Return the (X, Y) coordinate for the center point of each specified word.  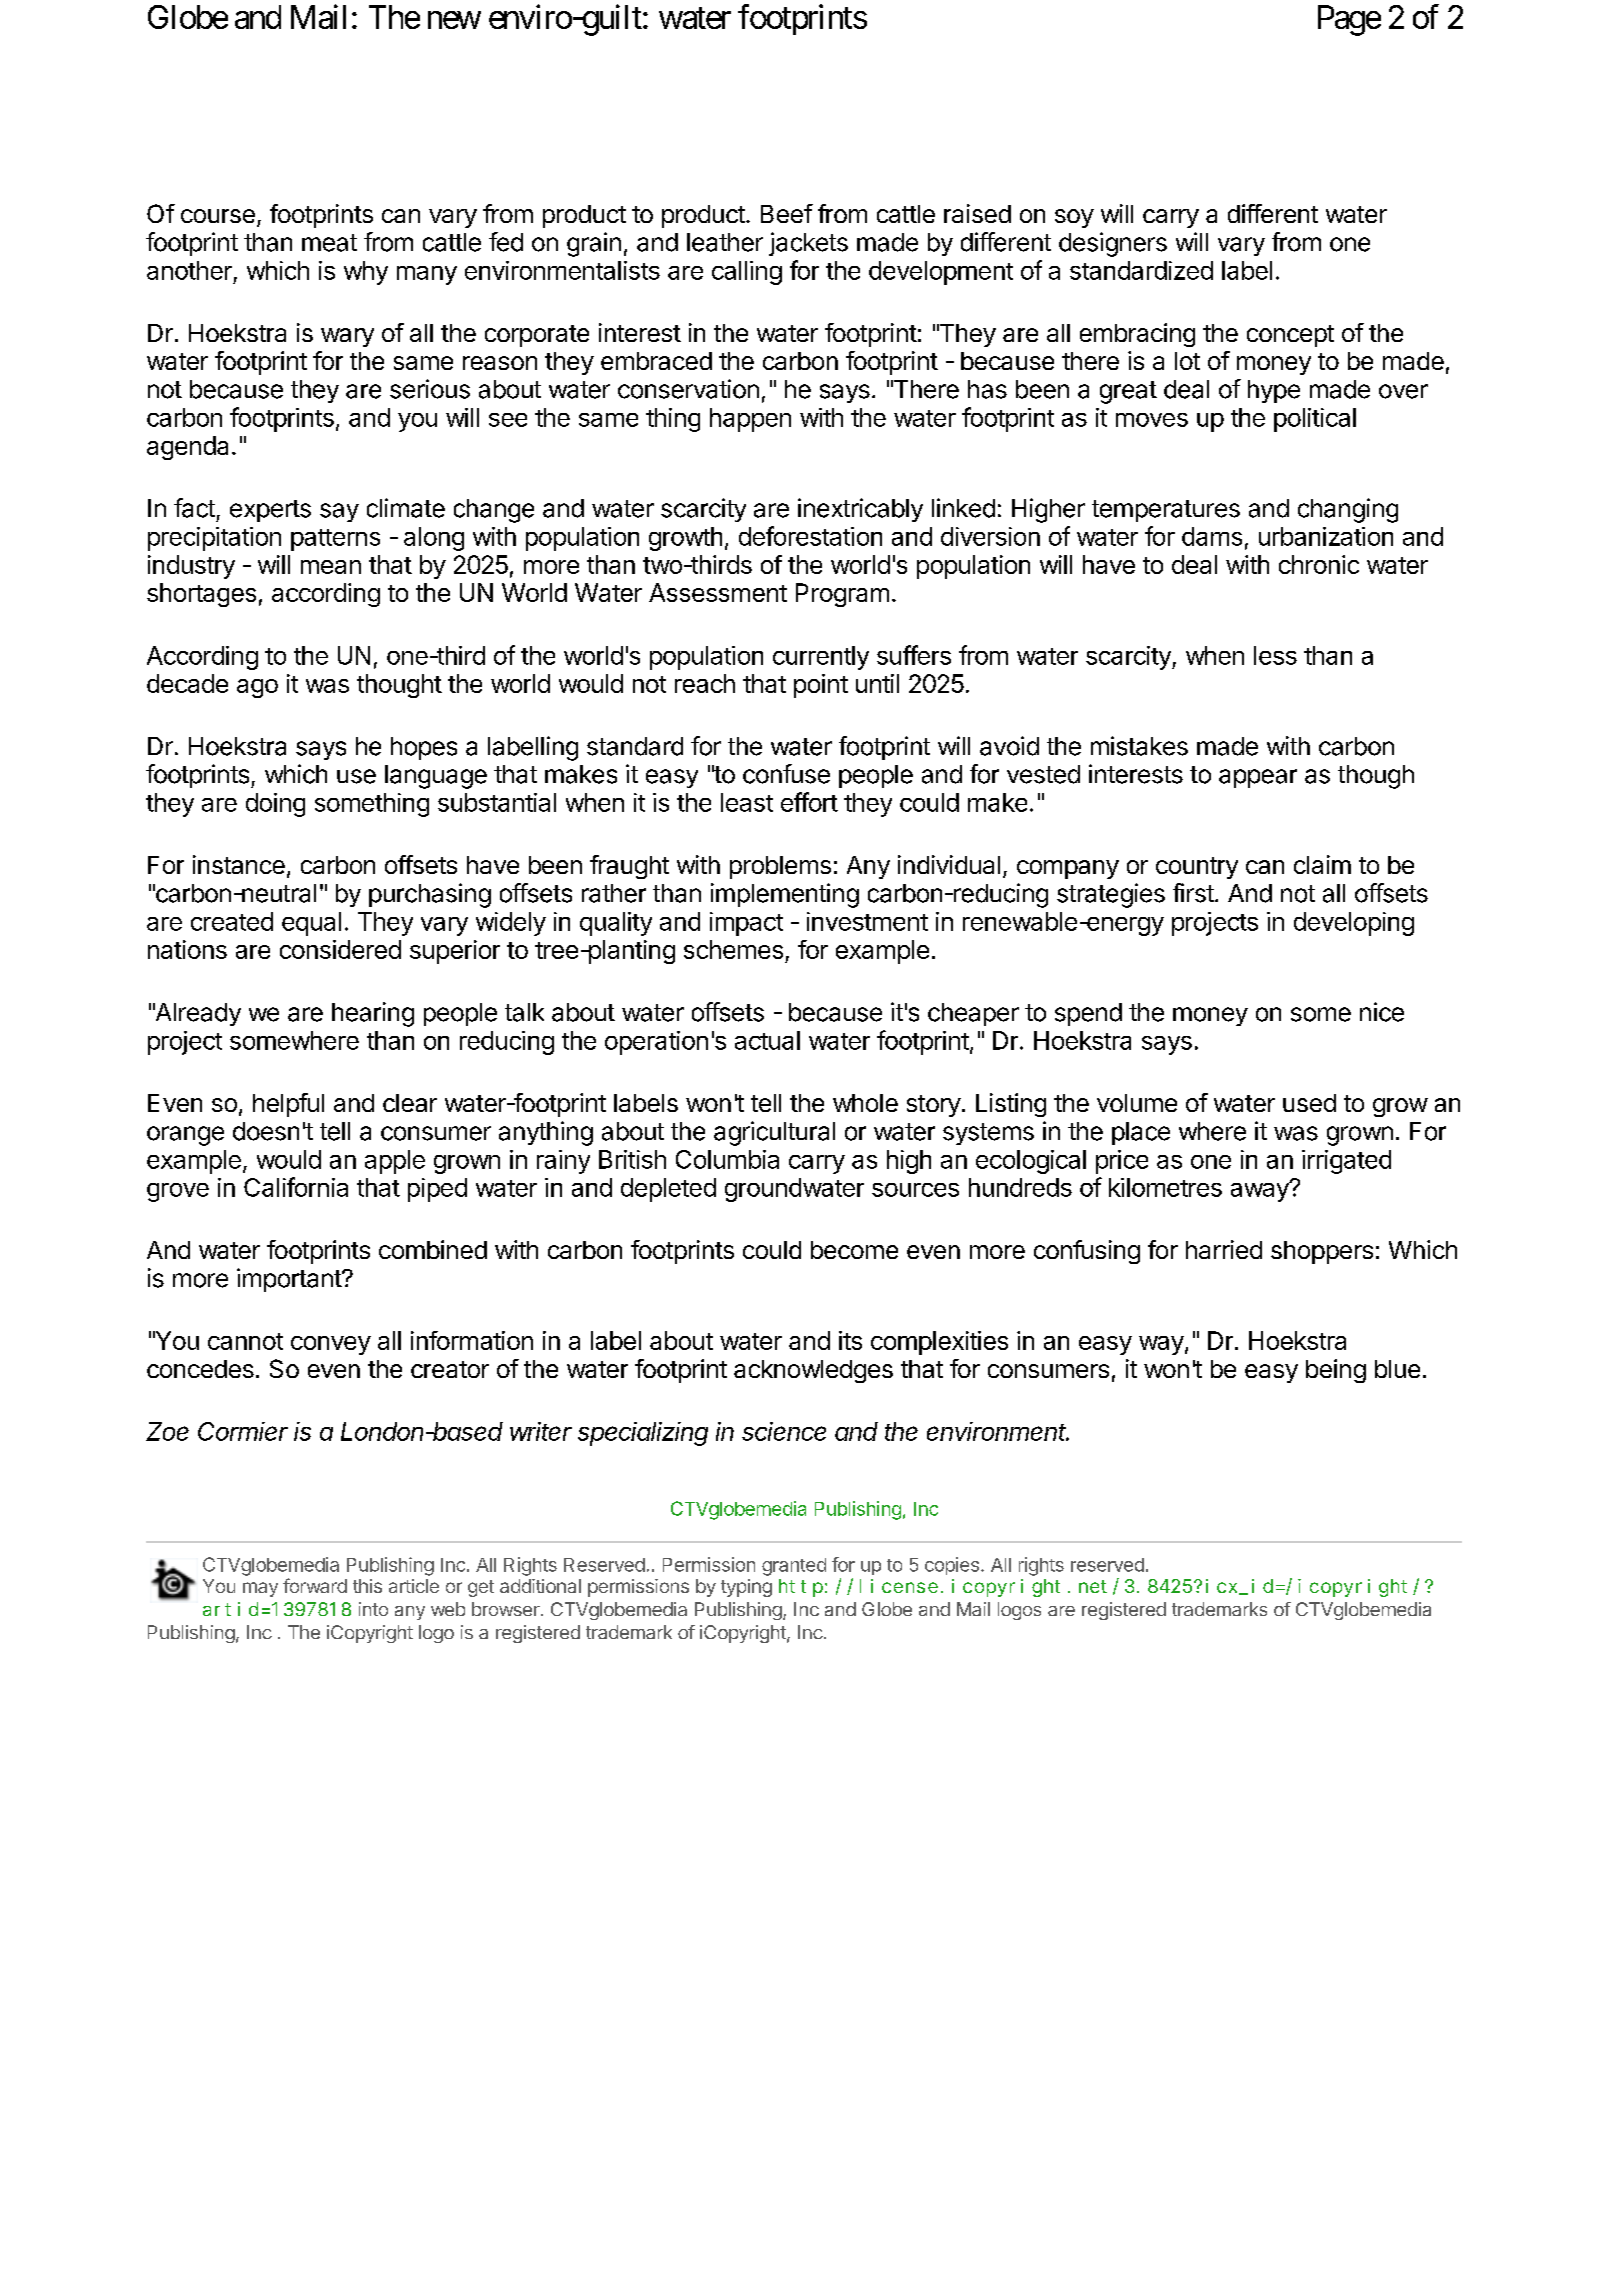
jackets (808, 244)
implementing (785, 895)
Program (842, 595)
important (290, 1280)
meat (329, 243)
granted (794, 1567)
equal (311, 924)
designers (1113, 244)
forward (315, 1585)
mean (331, 567)
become (854, 1250)
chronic (1319, 564)
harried (1224, 1249)
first (1193, 893)
